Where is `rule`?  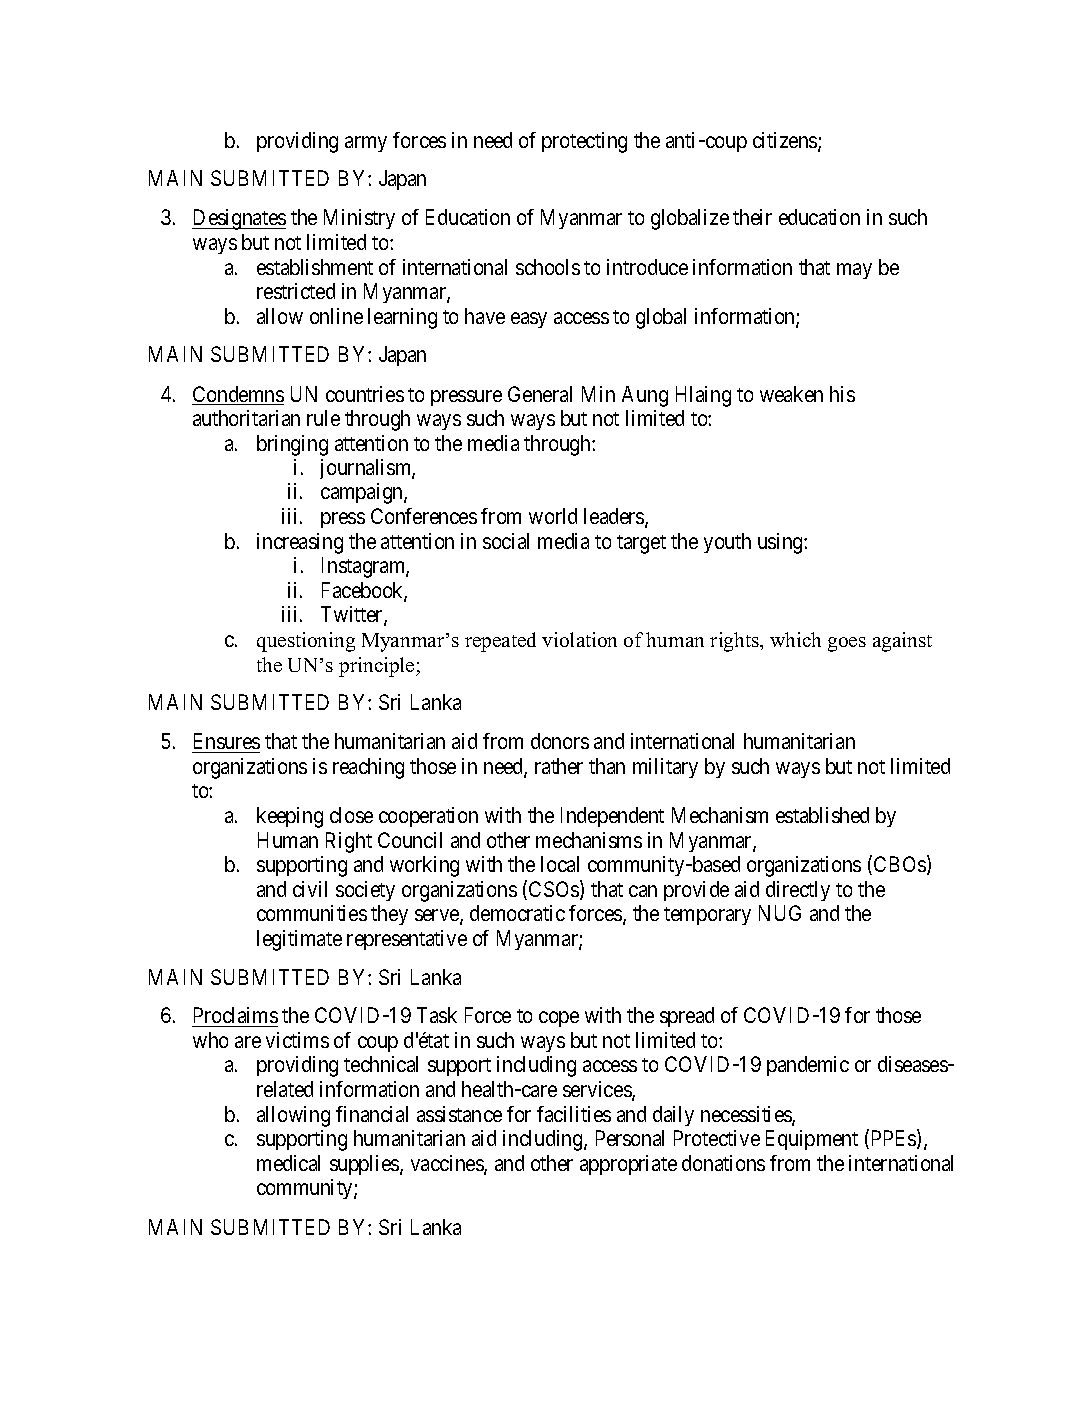 rule is located at coordinates (323, 418).
